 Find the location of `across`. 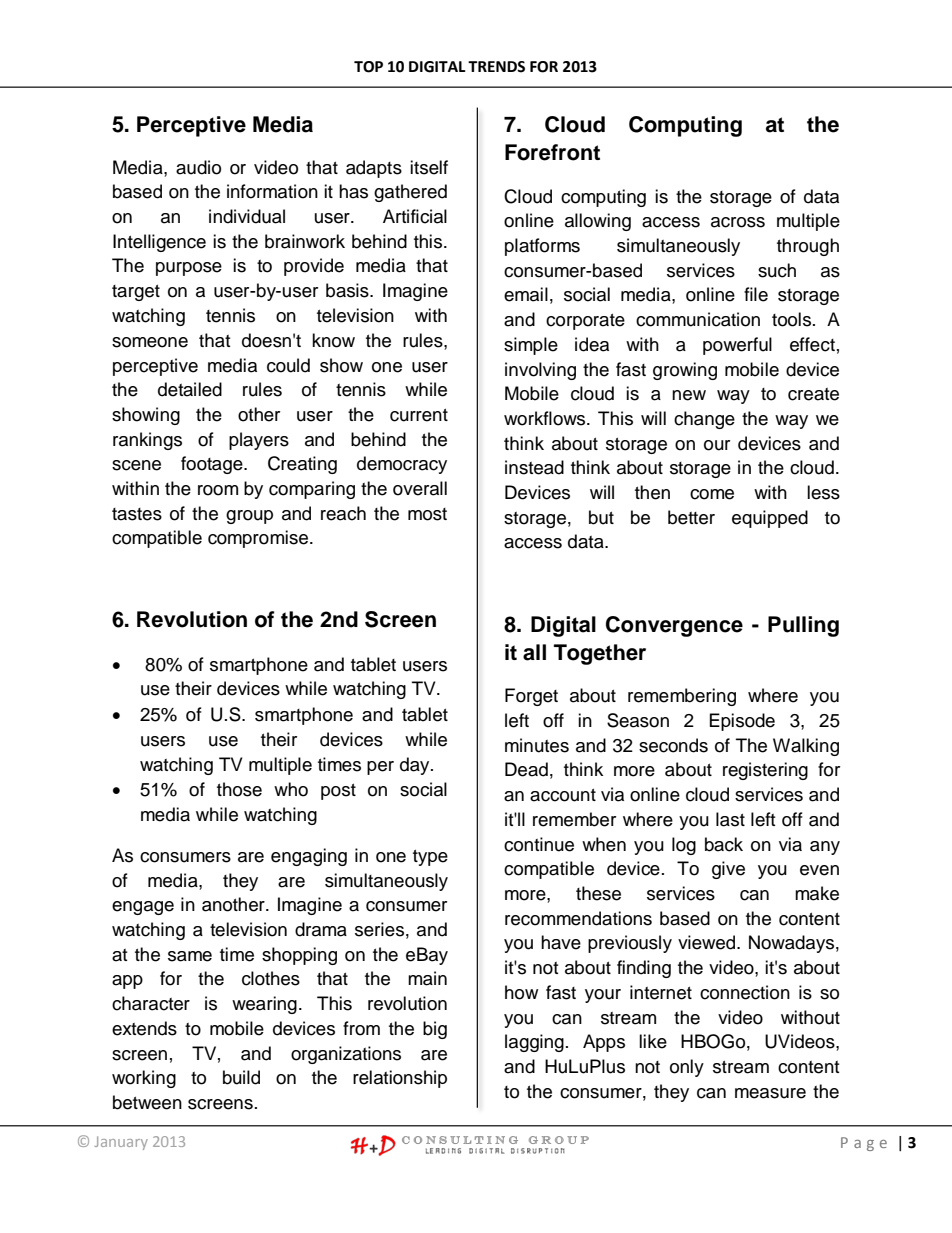

across is located at coordinates (738, 222).
